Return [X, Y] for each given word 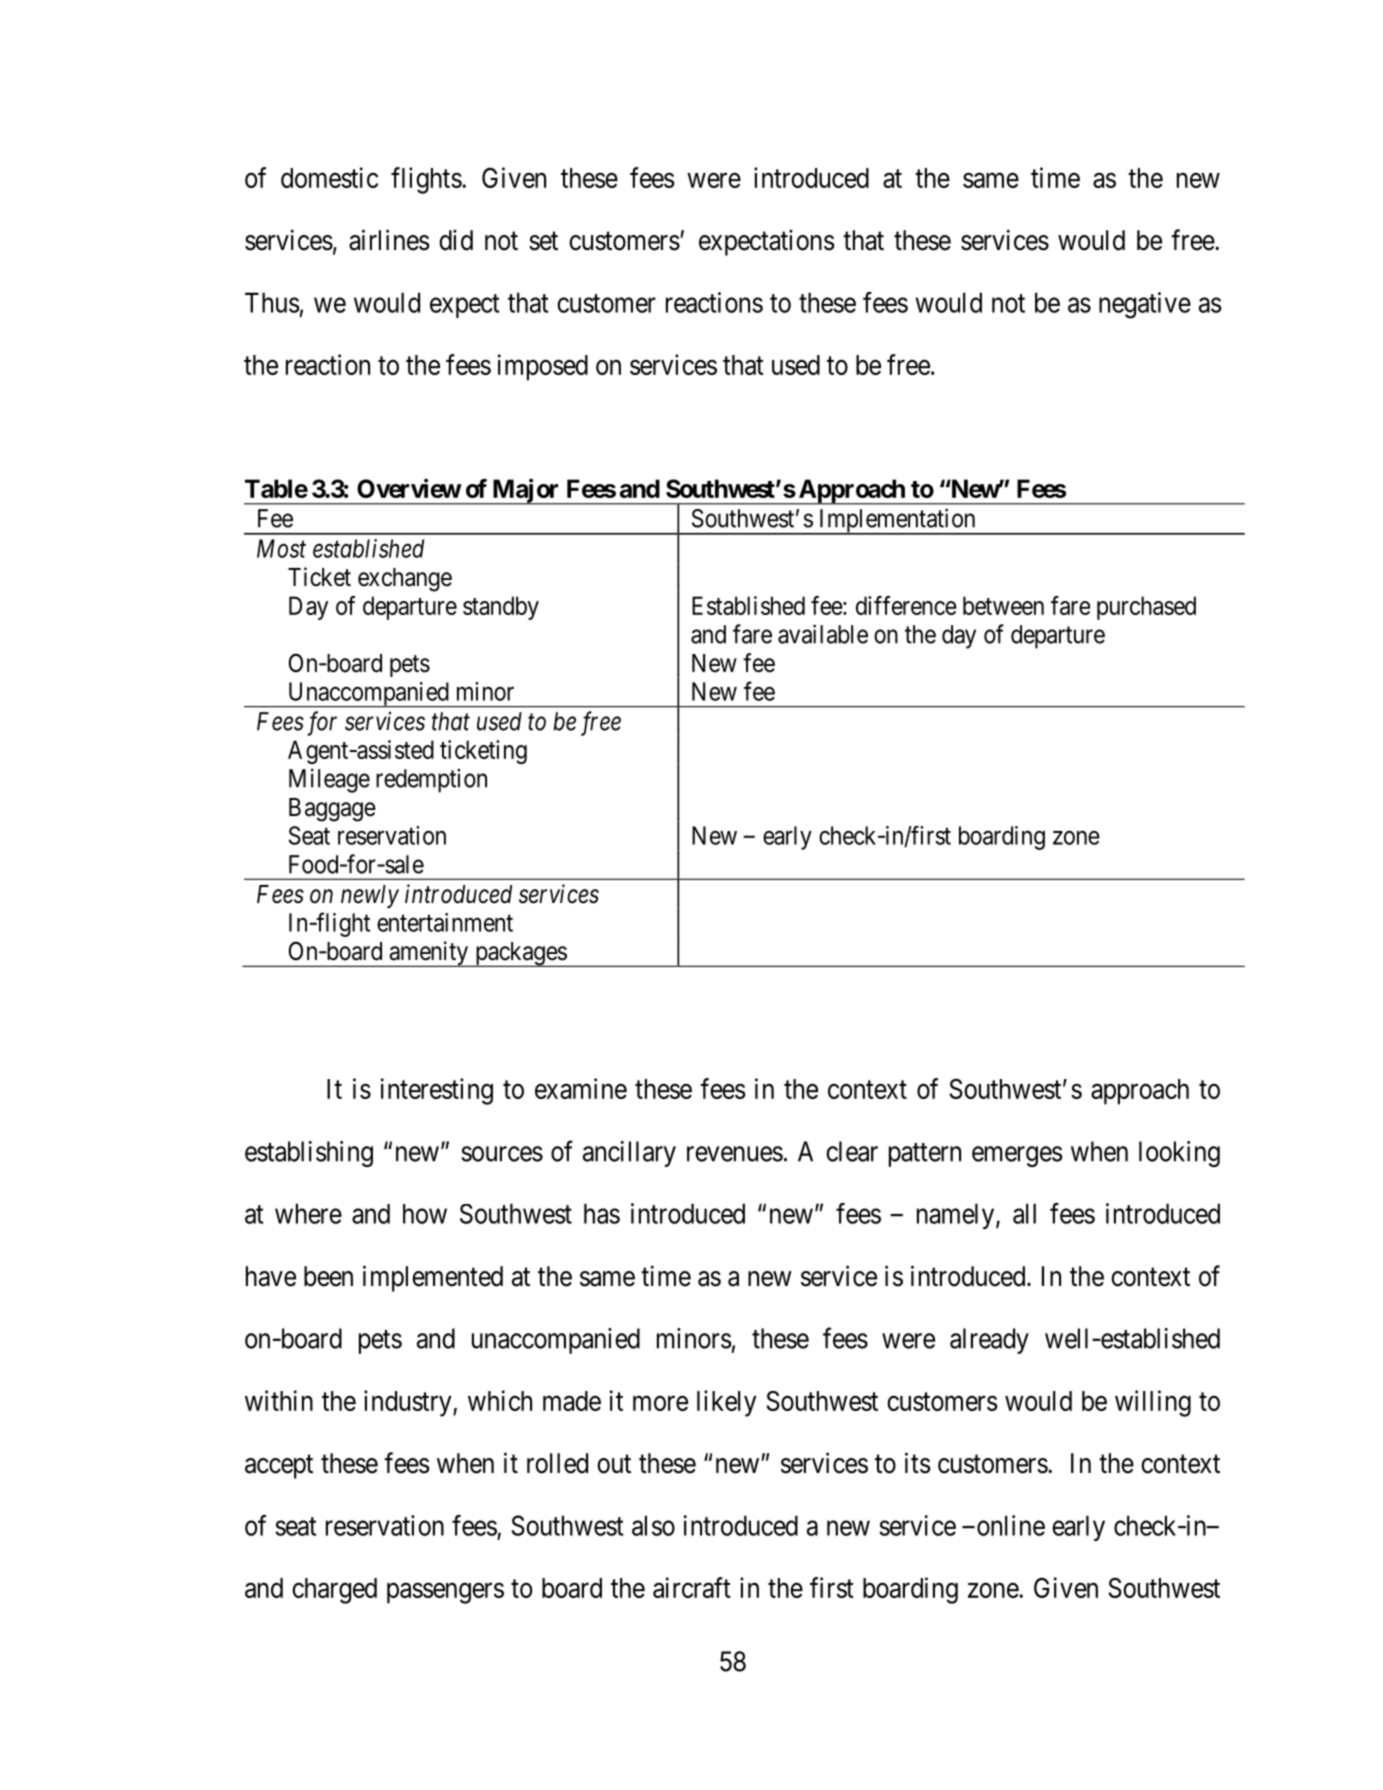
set [543, 241]
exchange [405, 580]
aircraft [692, 1587]
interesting [437, 1091]
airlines [389, 240]
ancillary [629, 1154]
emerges [1017, 1156]
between [1003, 605]
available [823, 634]
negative [1145, 305]
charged [334, 1591]
